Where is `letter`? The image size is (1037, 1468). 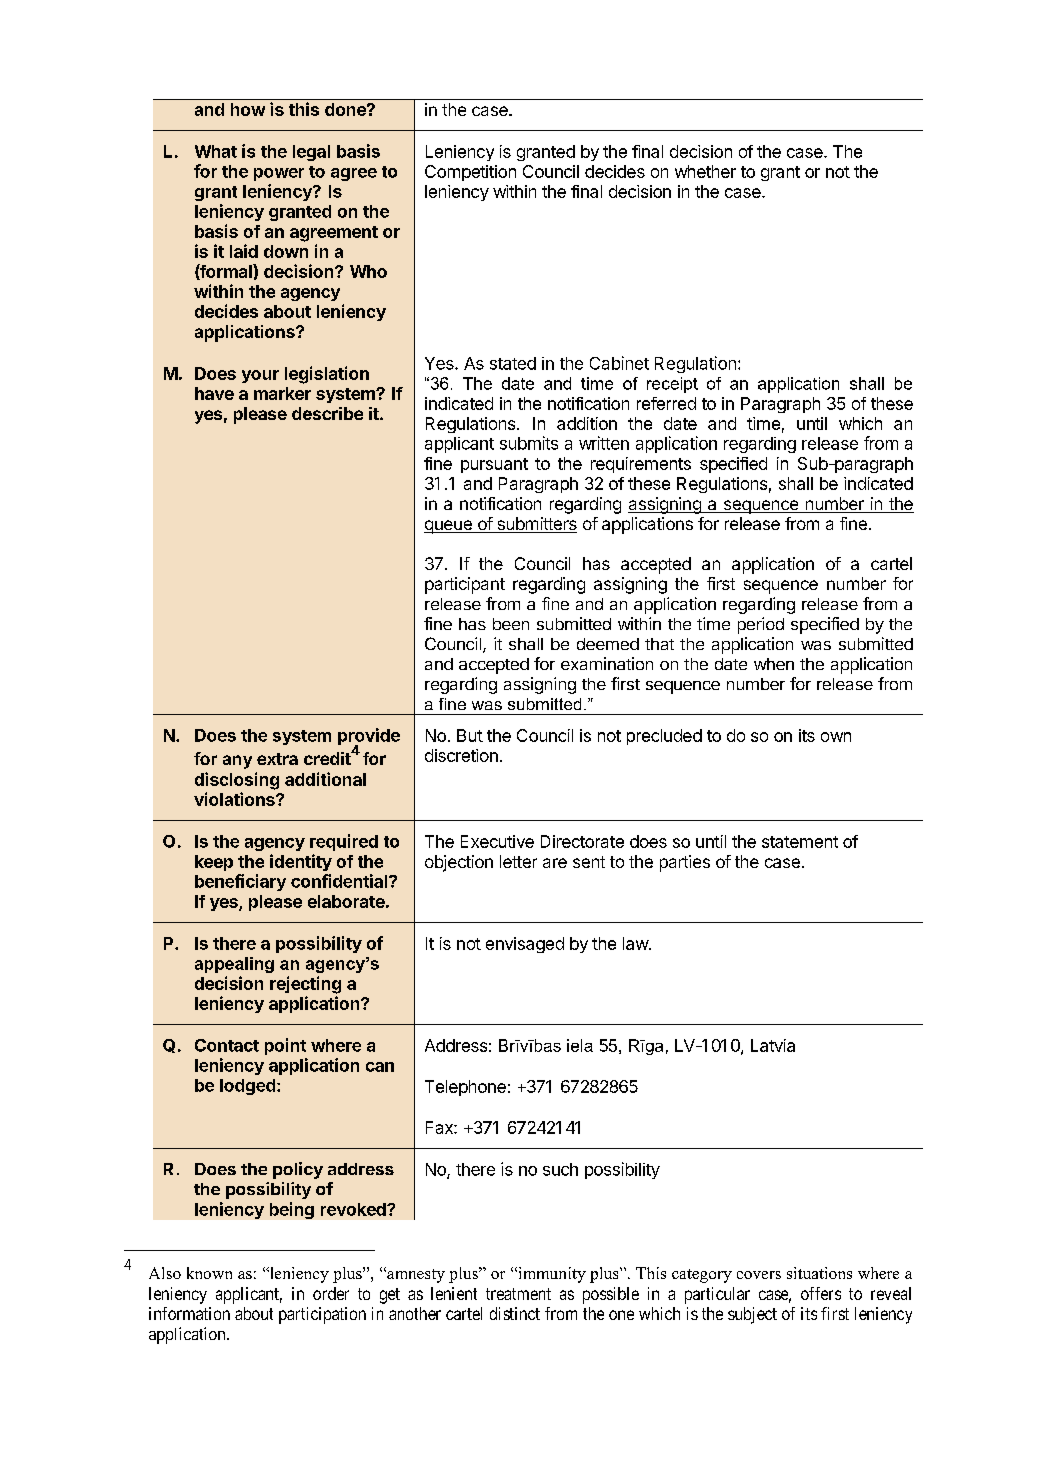 letter is located at coordinates (518, 861).
